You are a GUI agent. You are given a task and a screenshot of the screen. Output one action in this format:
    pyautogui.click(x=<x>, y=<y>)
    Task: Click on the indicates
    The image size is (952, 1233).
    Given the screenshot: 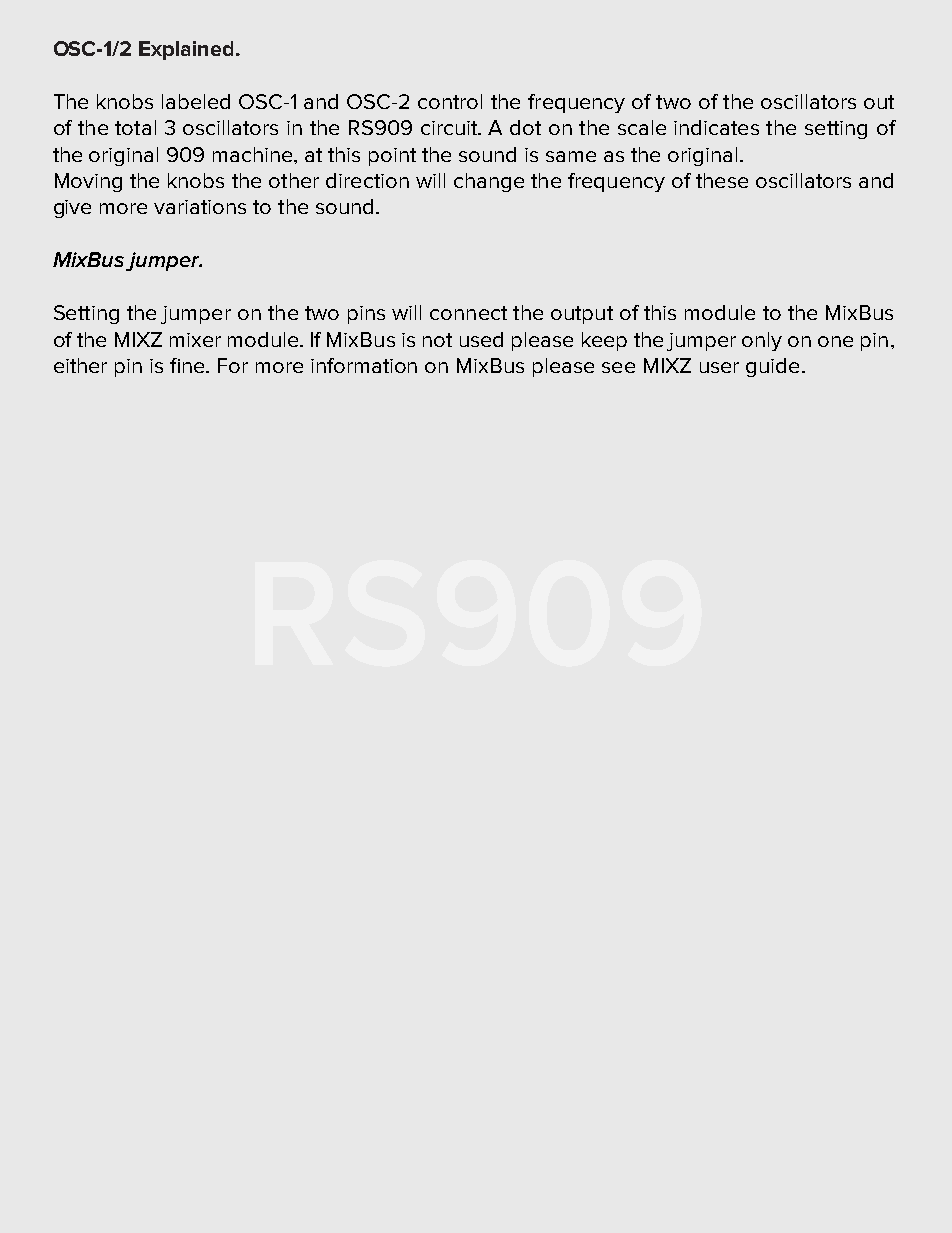 What is the action you would take?
    pyautogui.click(x=716, y=127)
